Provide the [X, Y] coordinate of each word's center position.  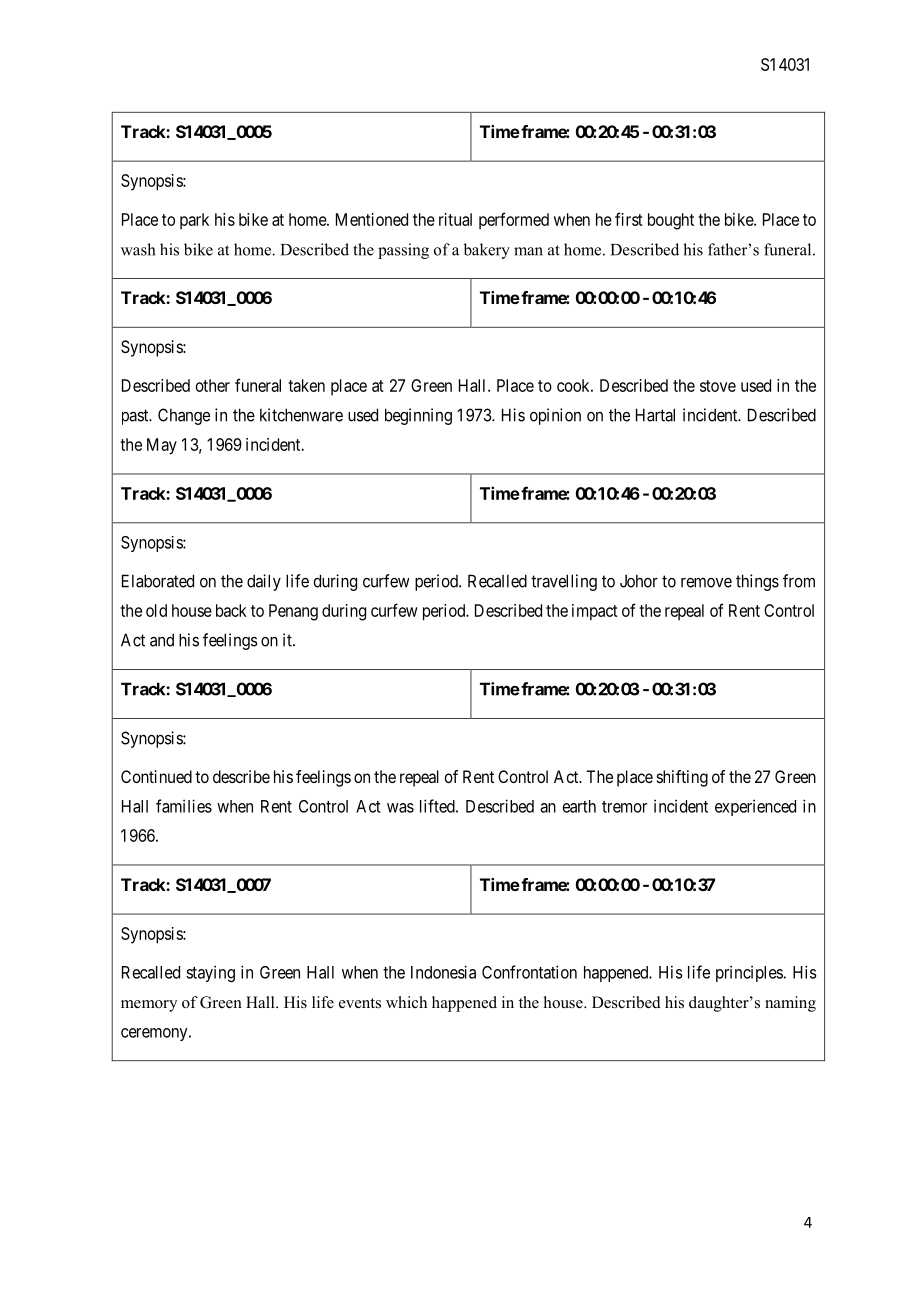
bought [671, 221]
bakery [487, 251]
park [194, 221]
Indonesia [443, 972]
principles [750, 973]
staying [210, 973]
